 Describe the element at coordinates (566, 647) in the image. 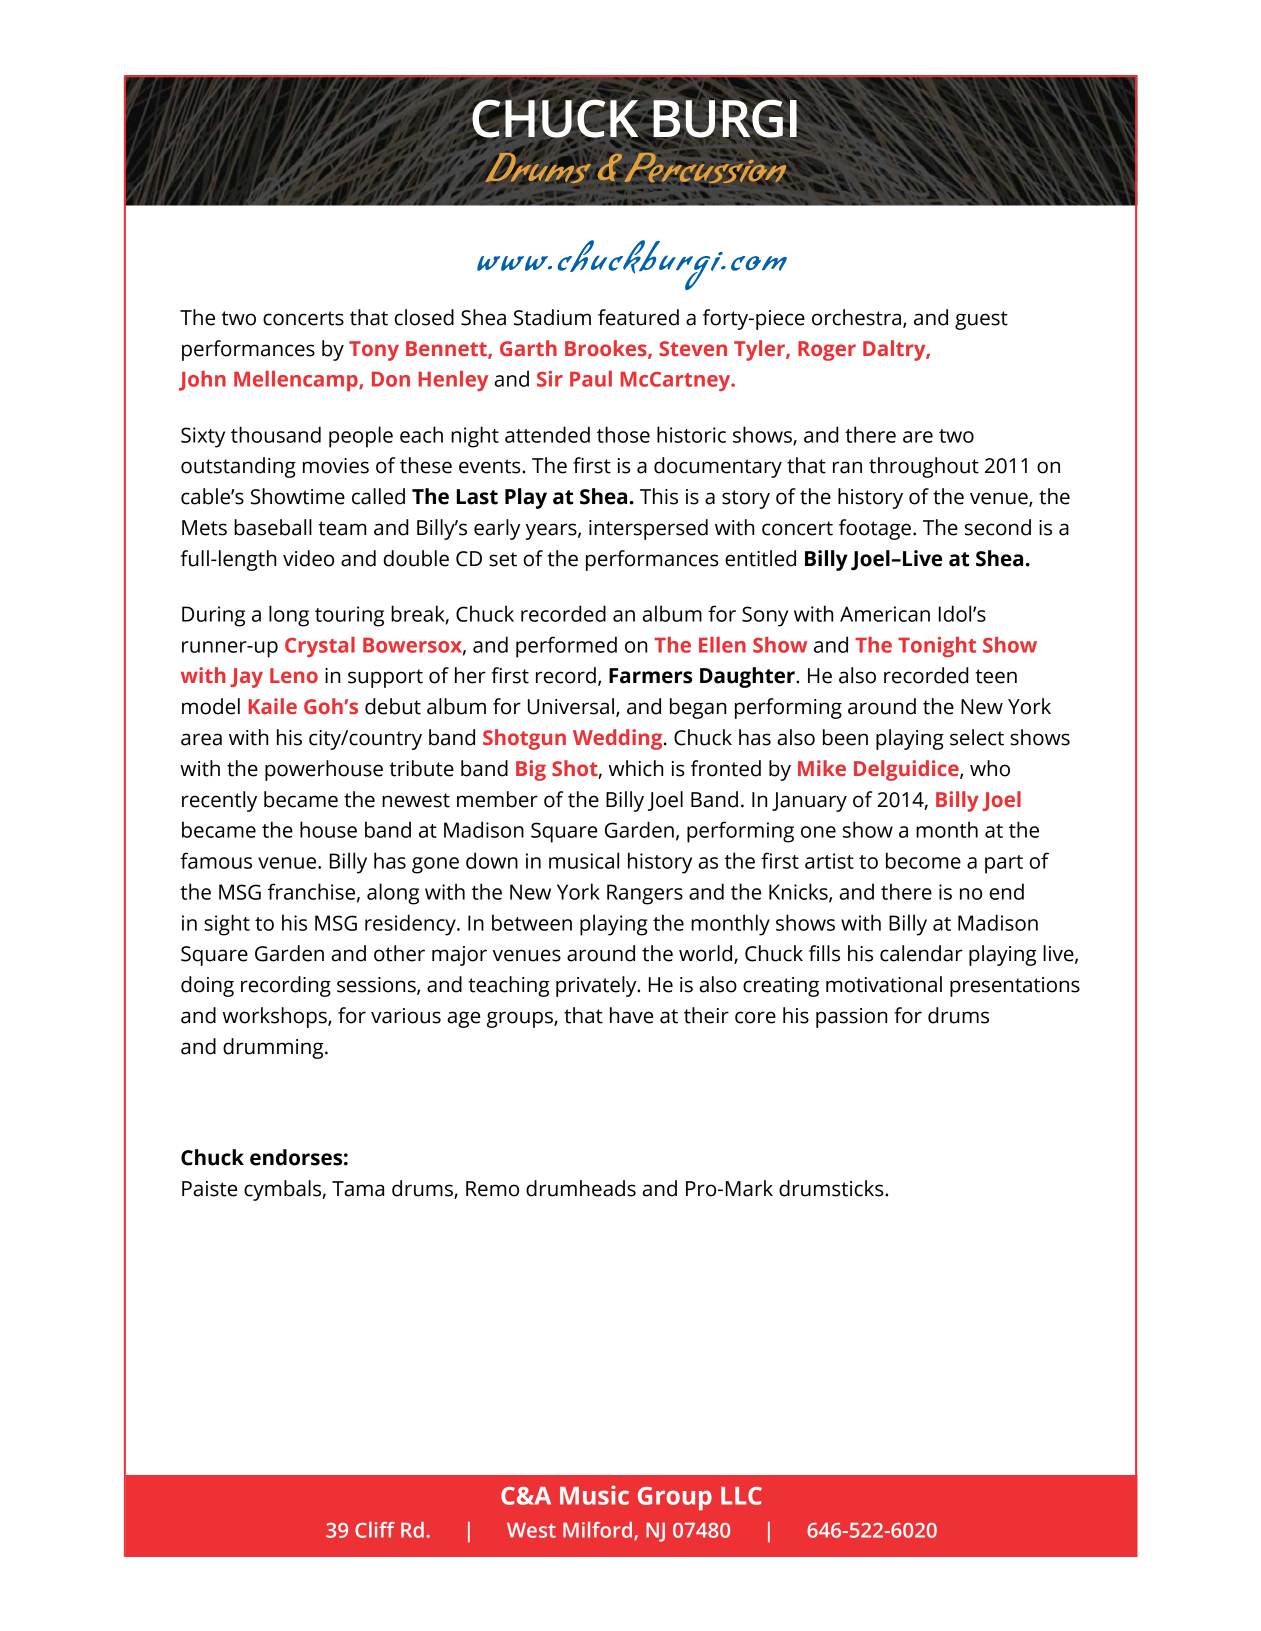

I see `performed` at that location.
